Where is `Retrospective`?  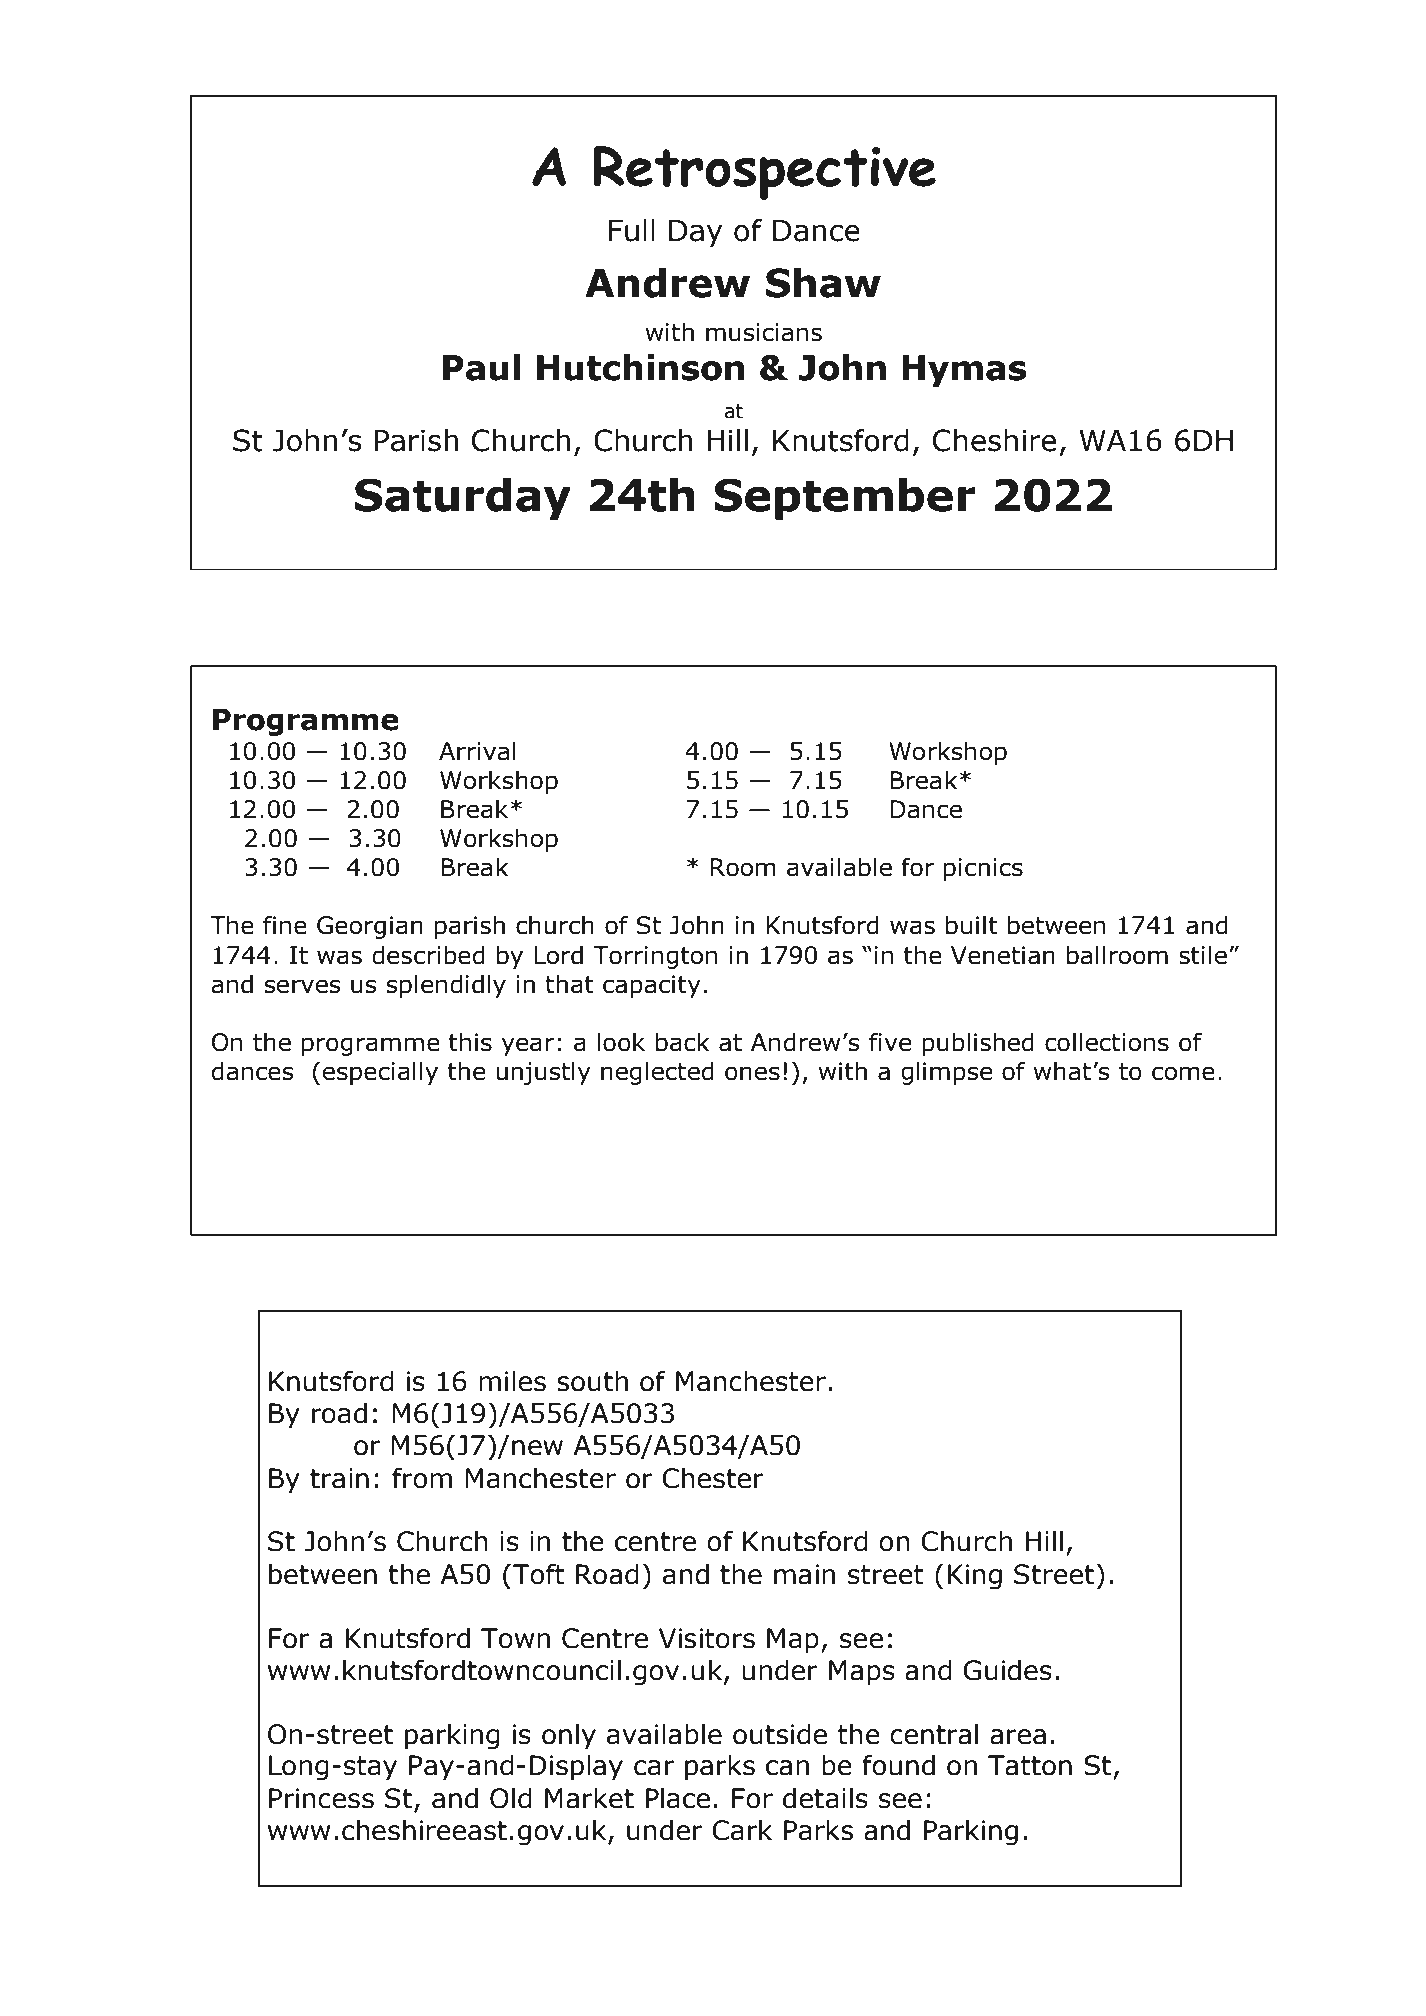 Retrospective is located at coordinates (764, 173).
